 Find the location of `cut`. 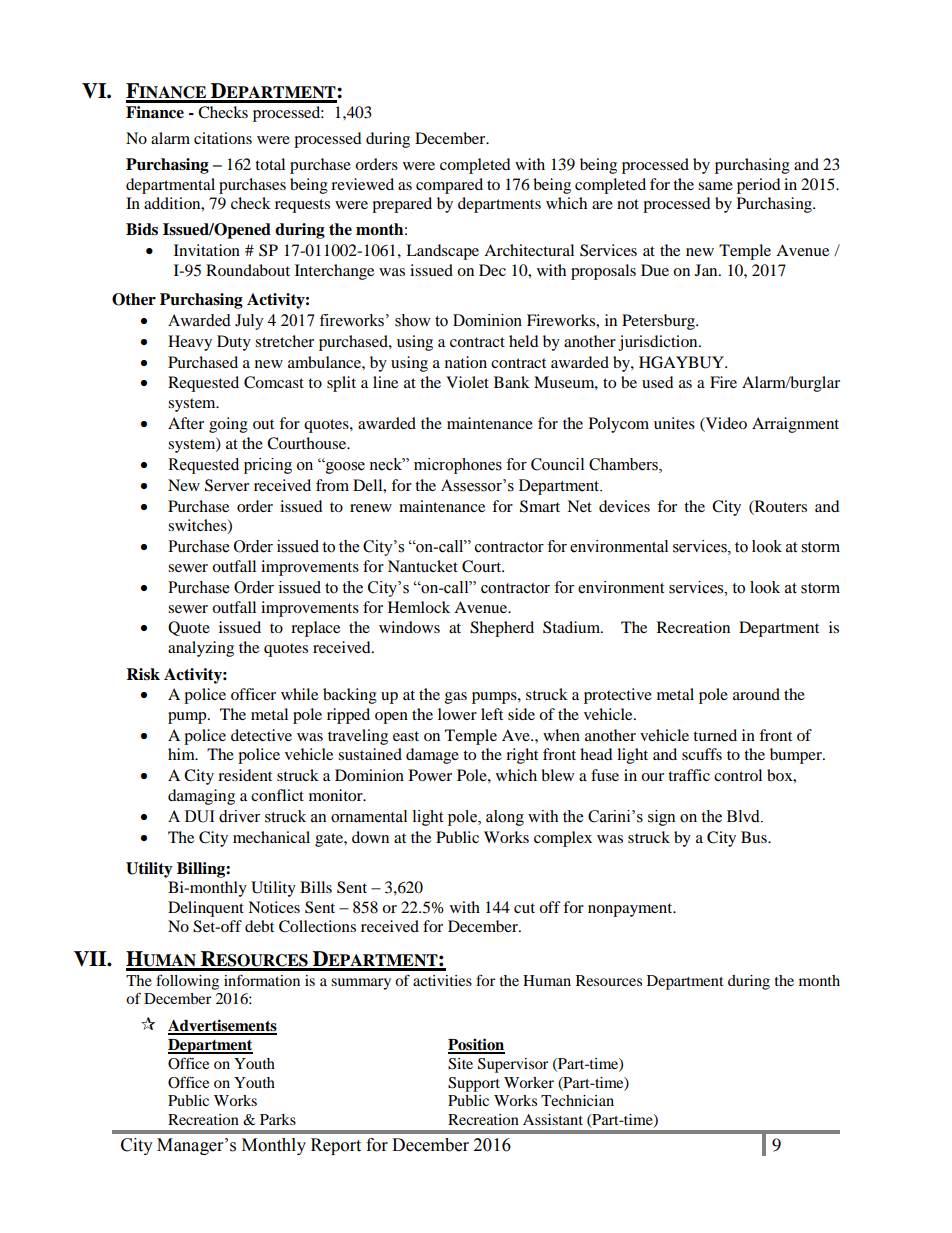

cut is located at coordinates (524, 908).
